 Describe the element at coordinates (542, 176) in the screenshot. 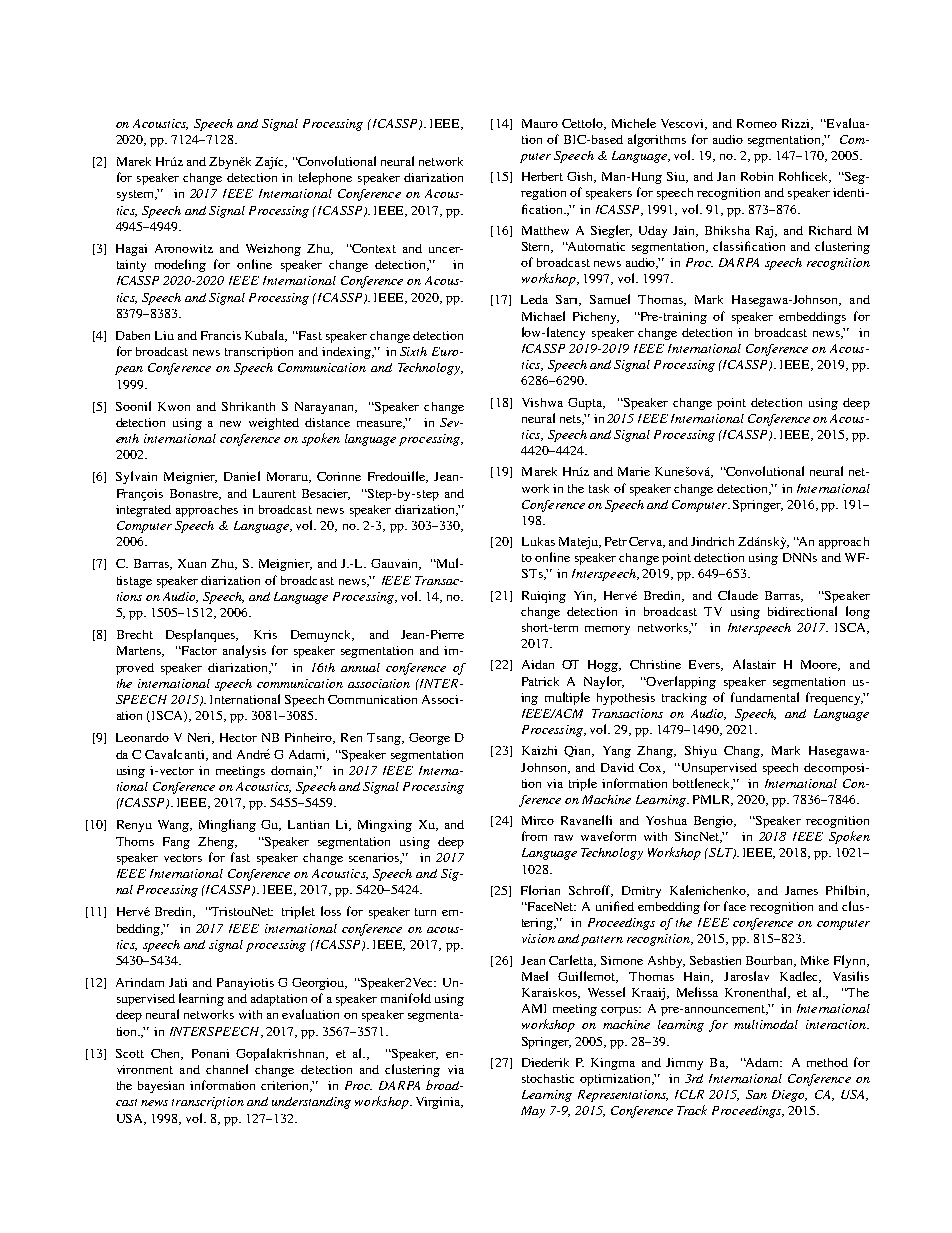

I see `Herbert` at that location.
